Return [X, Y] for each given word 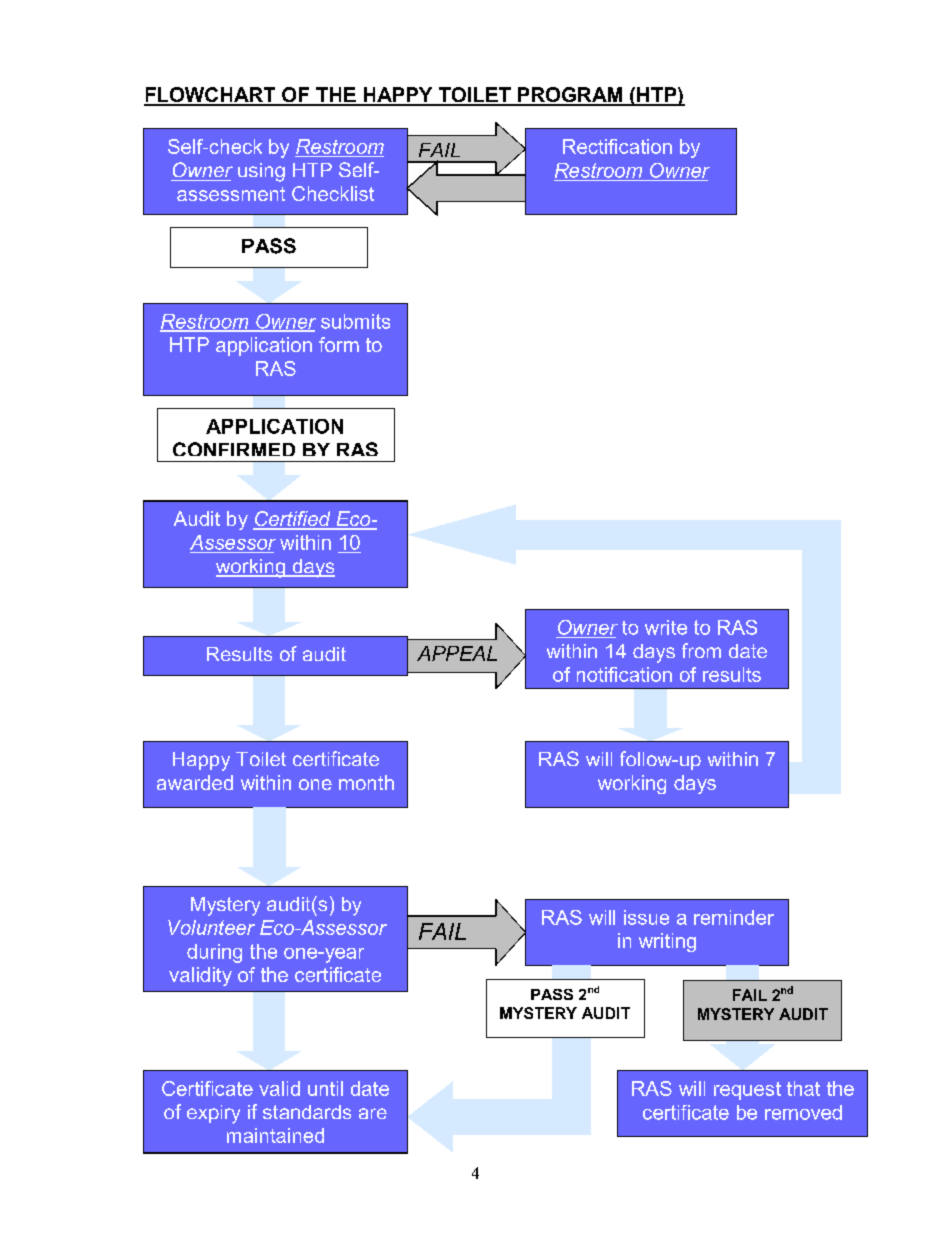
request [747, 1091]
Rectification [617, 146]
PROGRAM [570, 96]
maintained [275, 1135]
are [373, 1113]
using [261, 172]
